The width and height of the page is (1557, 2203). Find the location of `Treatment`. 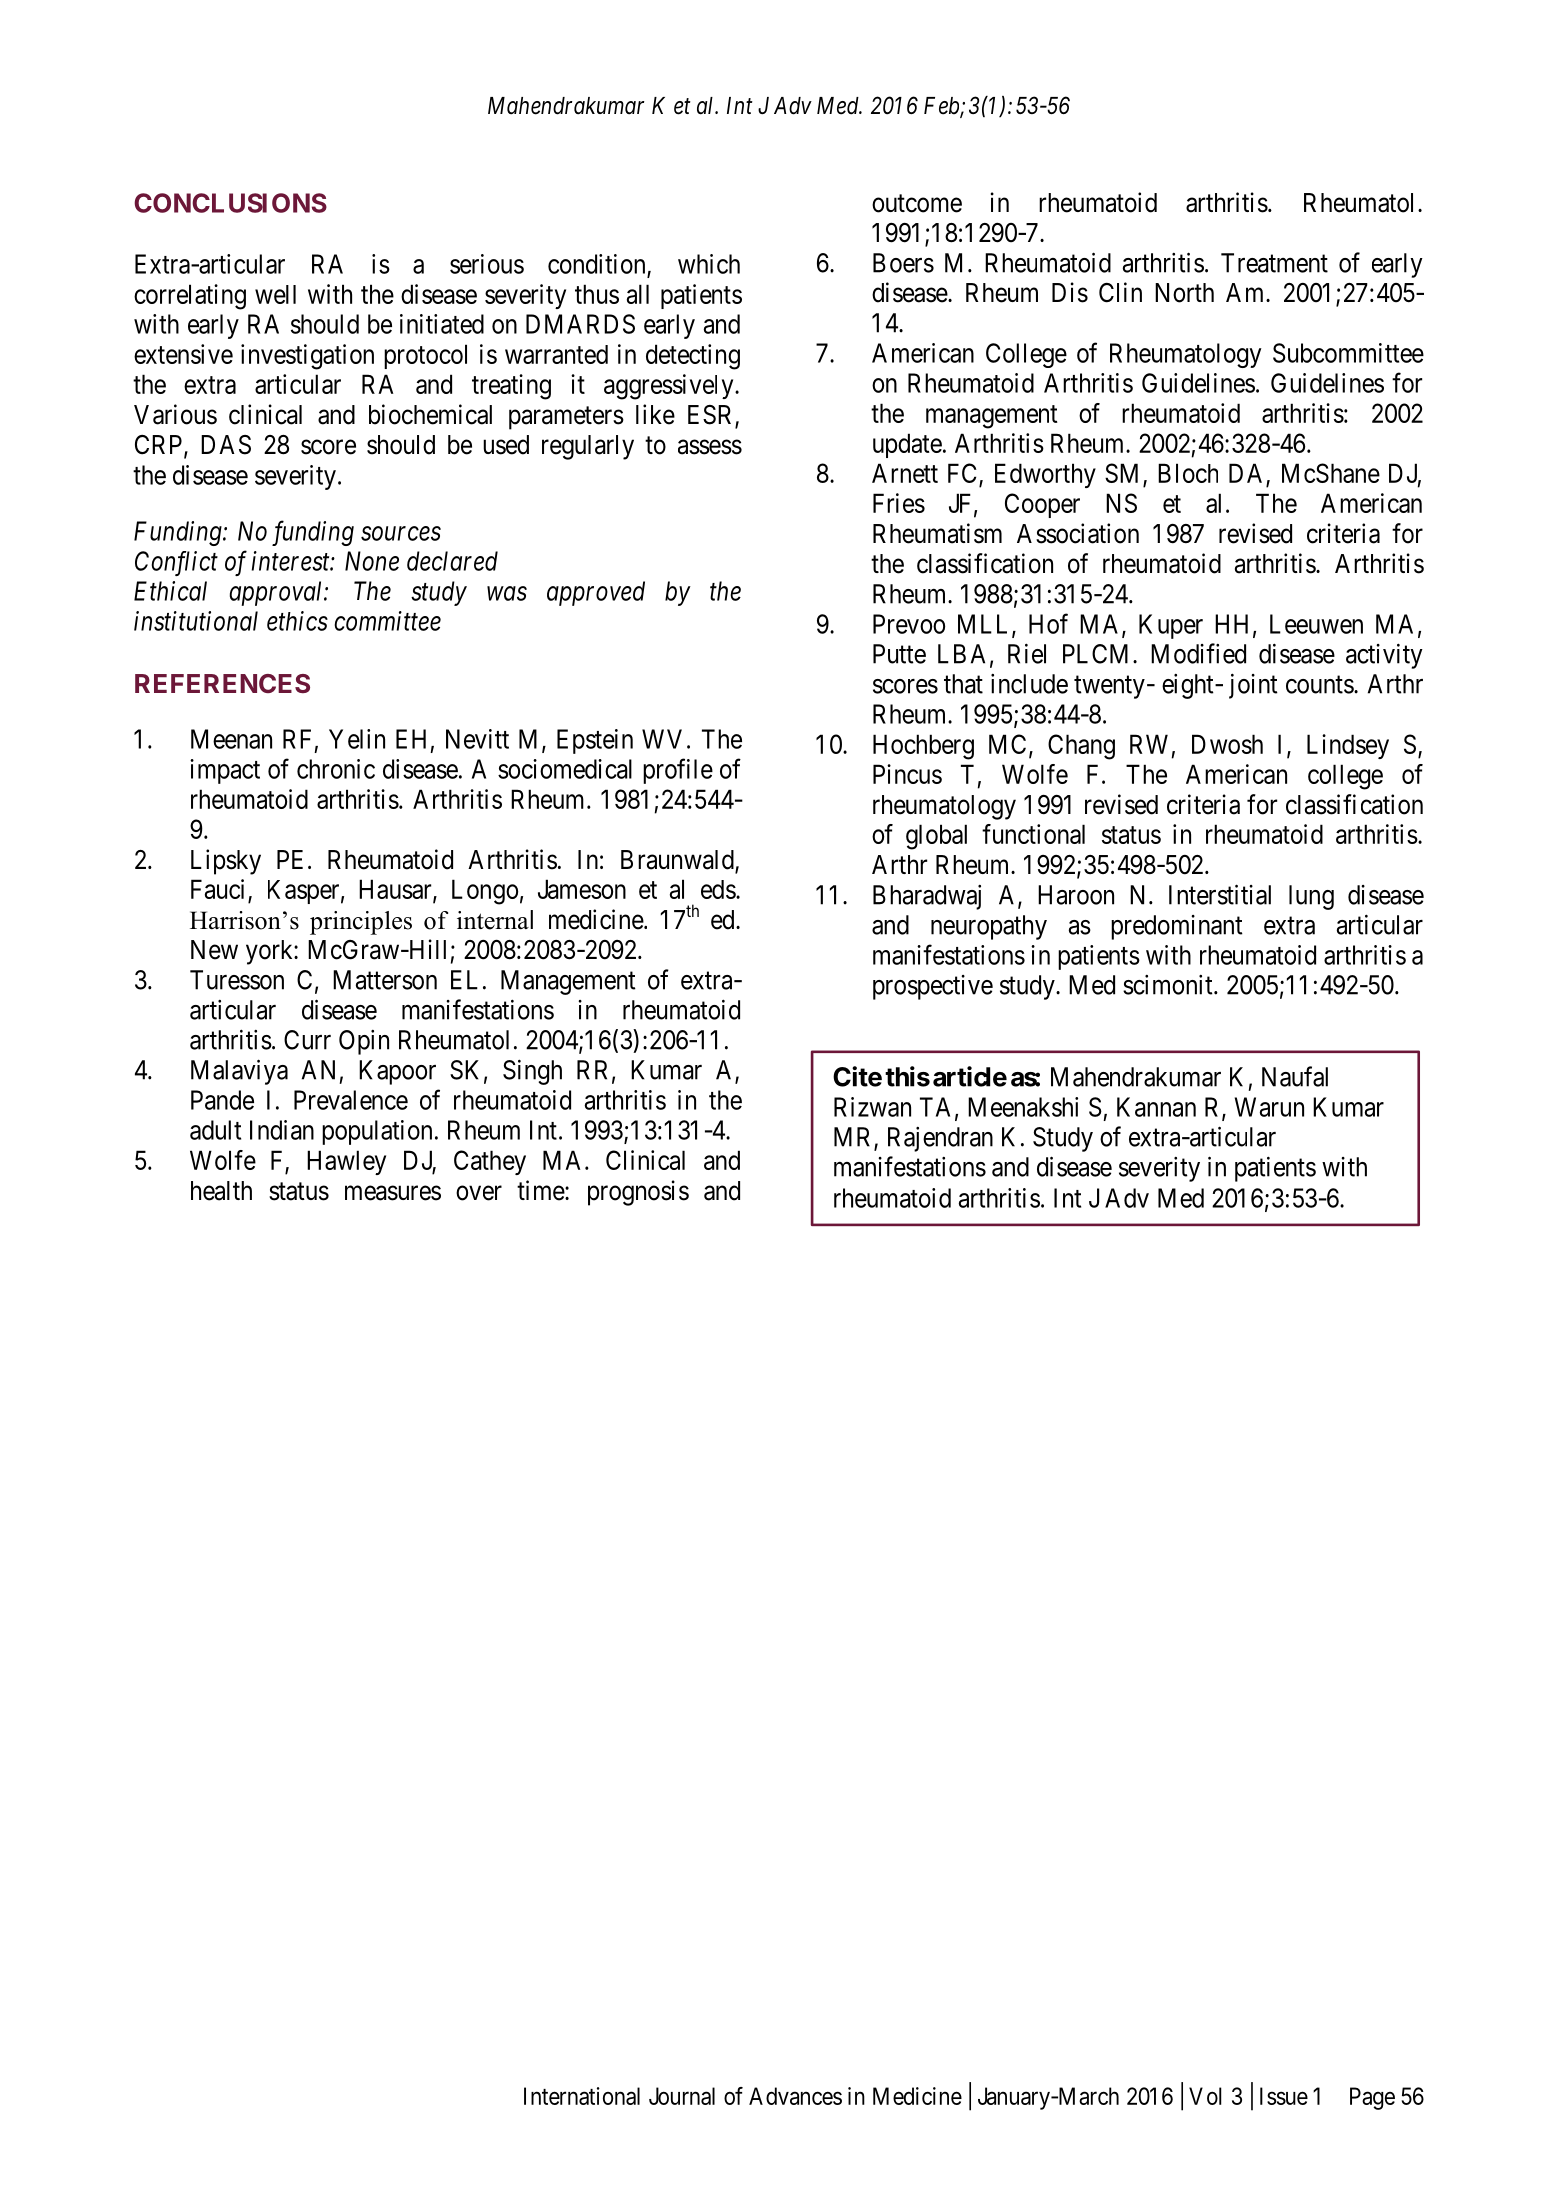

Treatment is located at coordinates (1274, 263).
